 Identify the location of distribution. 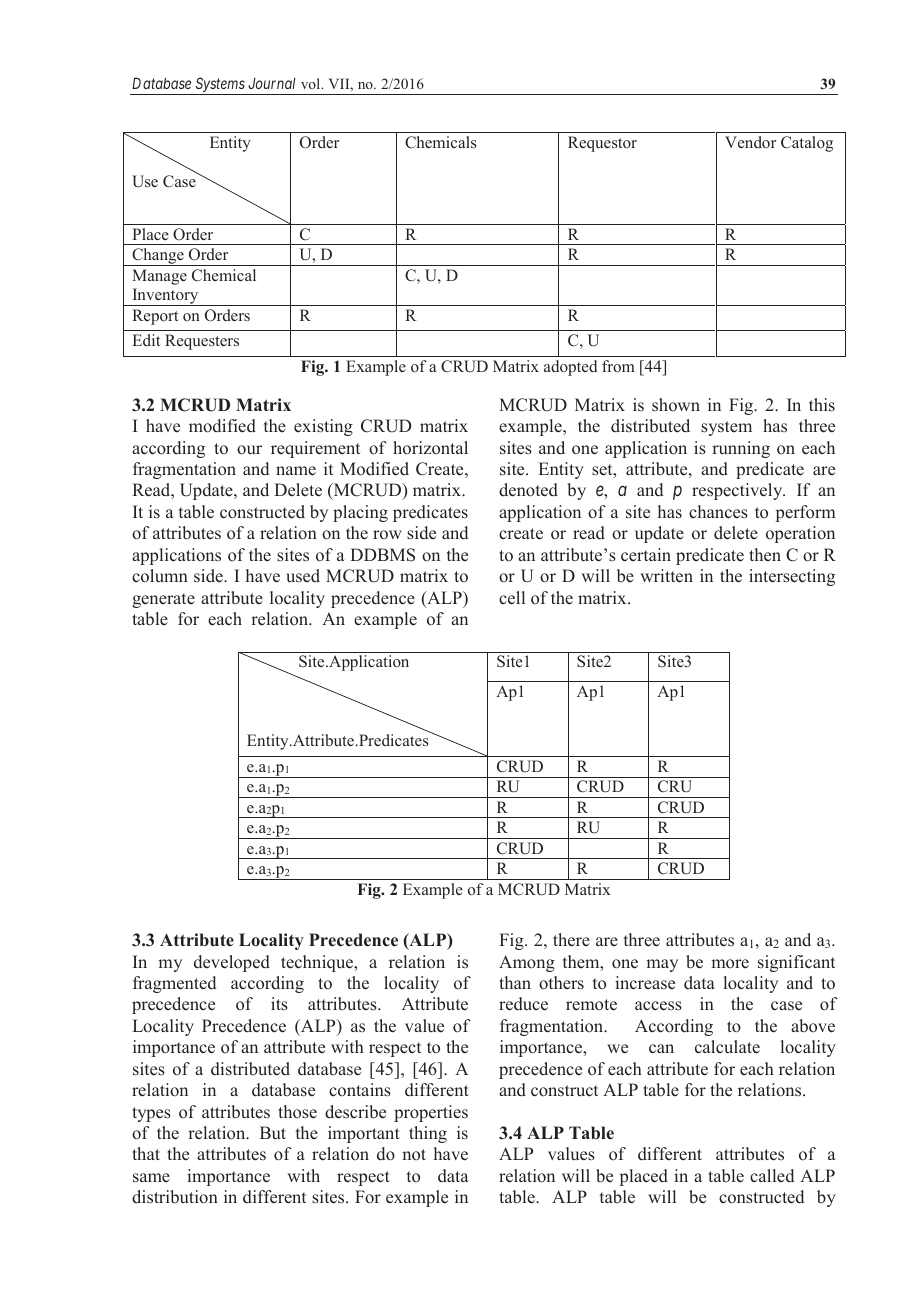
(175, 1197).
